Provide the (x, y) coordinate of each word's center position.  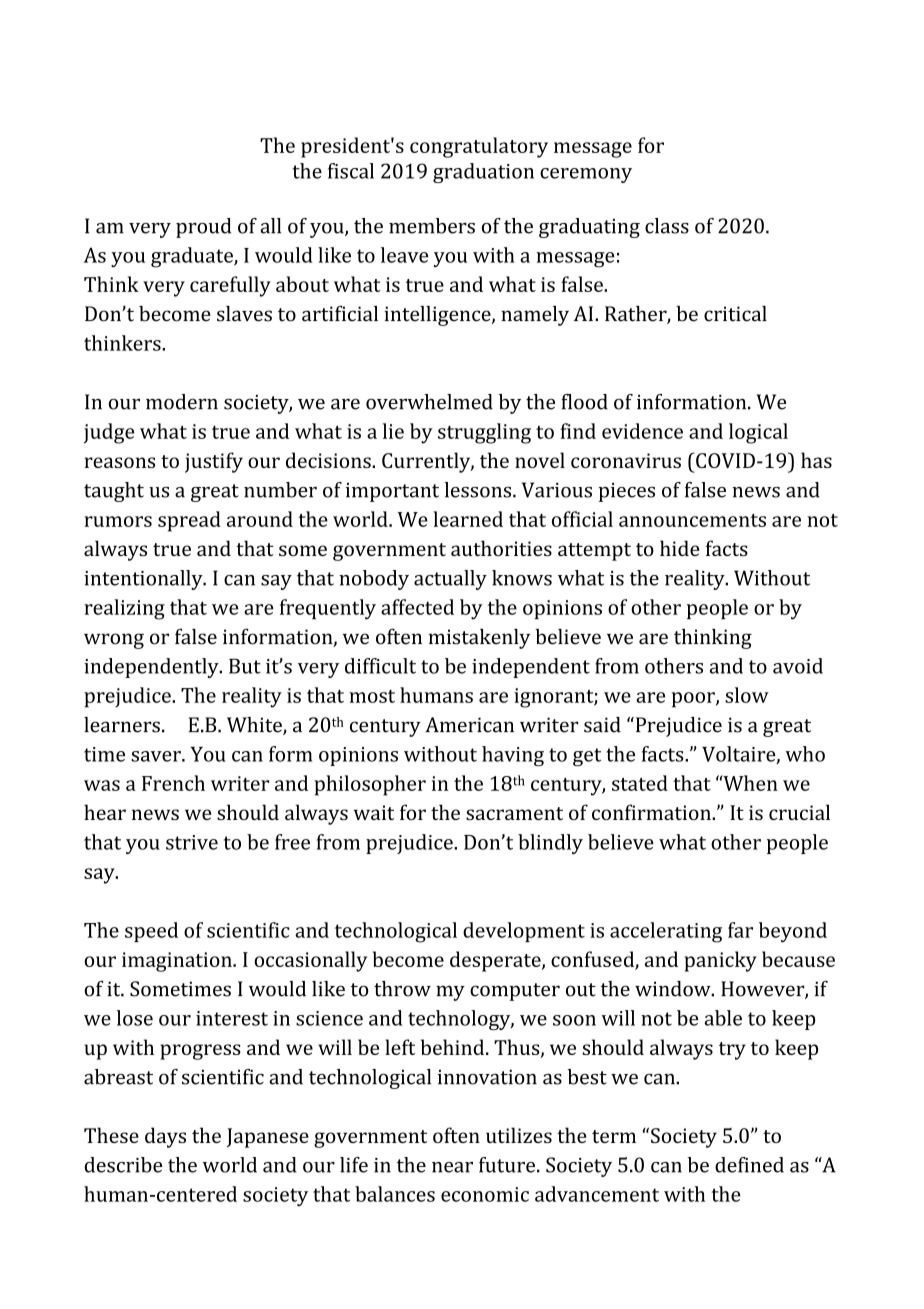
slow (747, 695)
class (667, 226)
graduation (483, 173)
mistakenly (479, 639)
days (165, 1137)
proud (203, 228)
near (452, 1167)
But (245, 666)
